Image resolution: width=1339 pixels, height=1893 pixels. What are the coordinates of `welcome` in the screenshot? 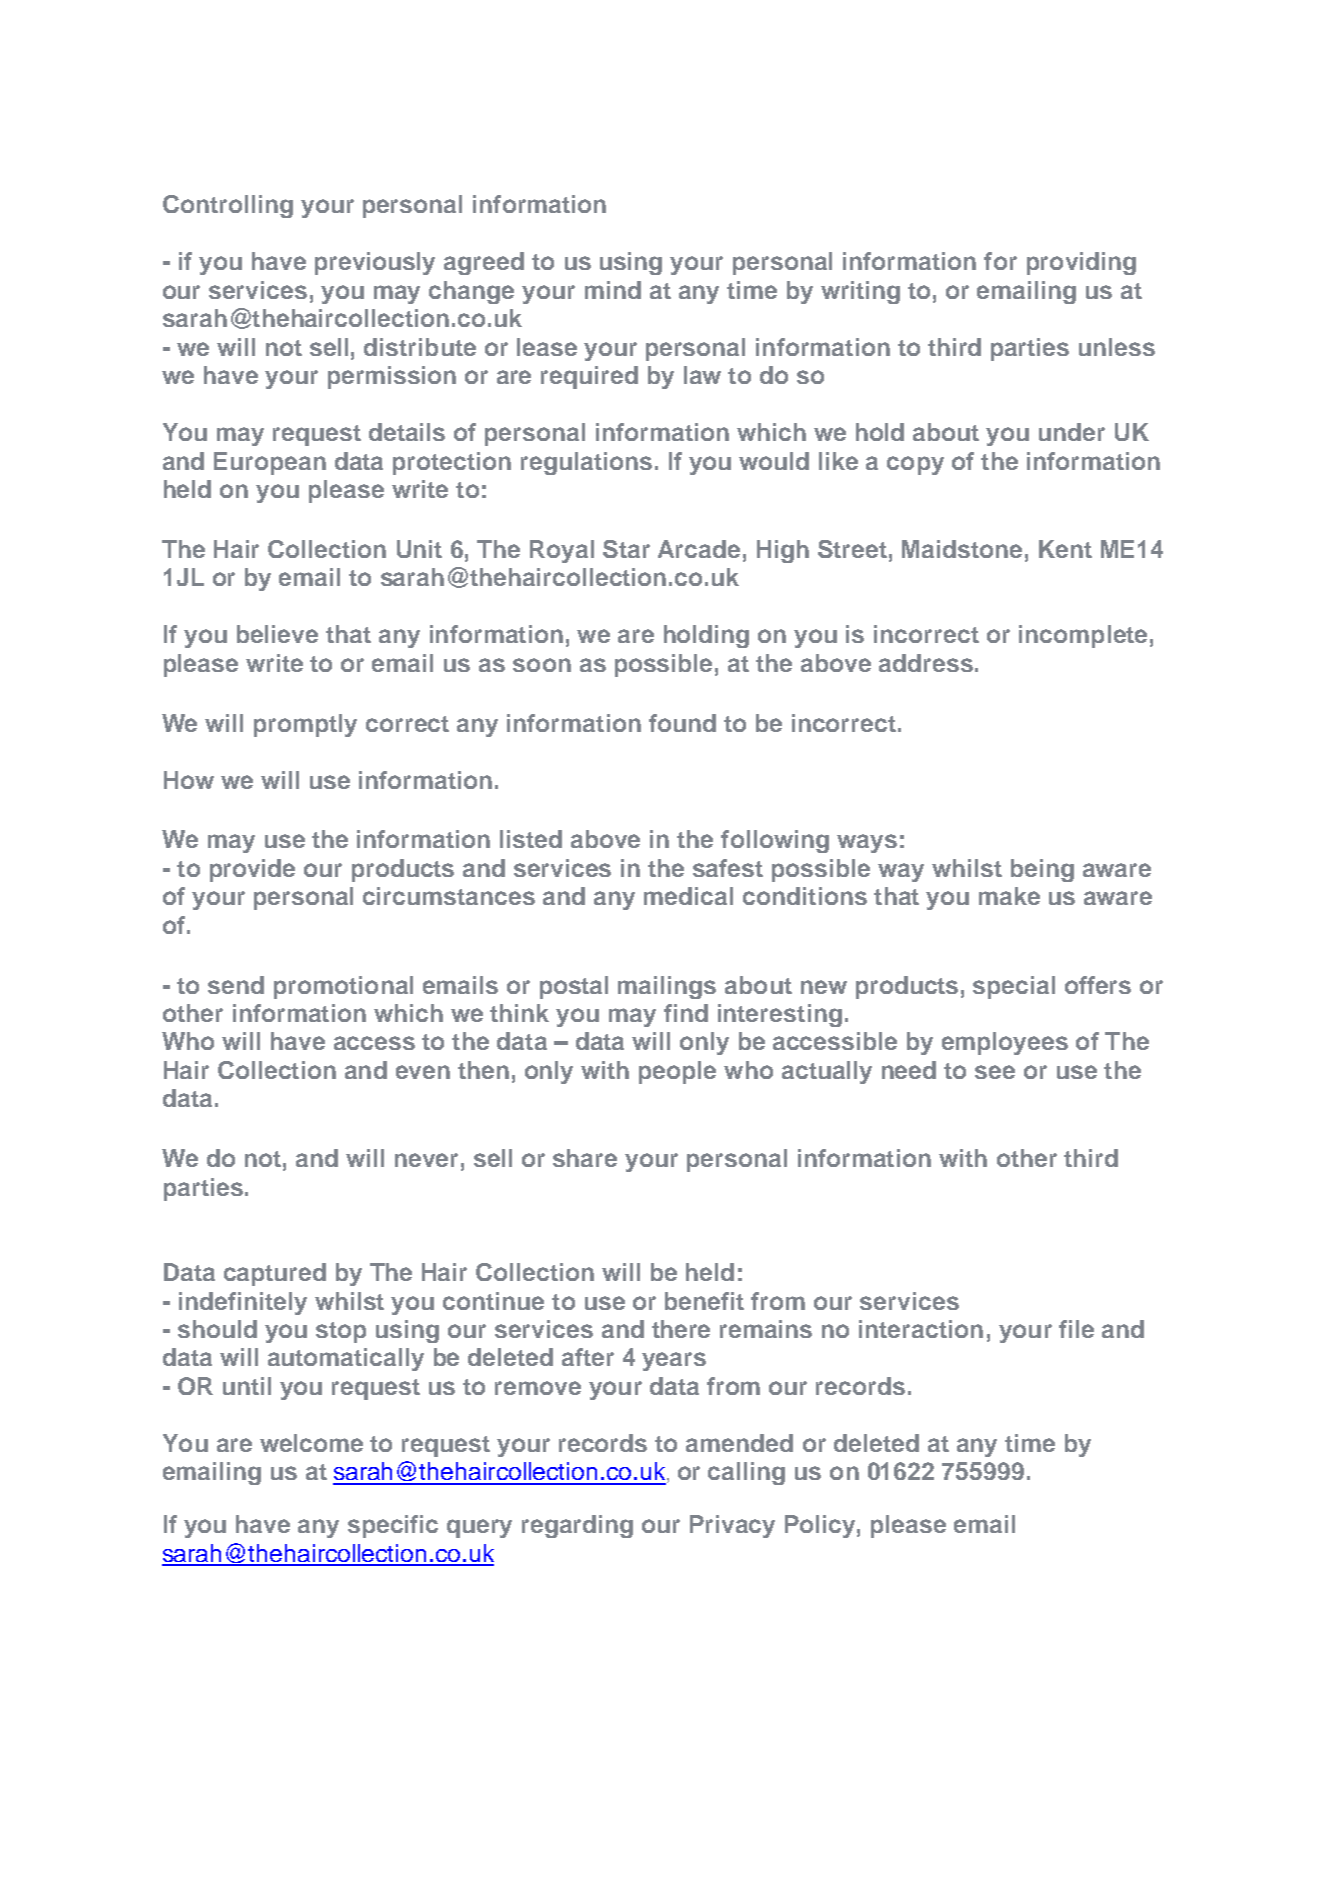 It's located at (311, 1443).
